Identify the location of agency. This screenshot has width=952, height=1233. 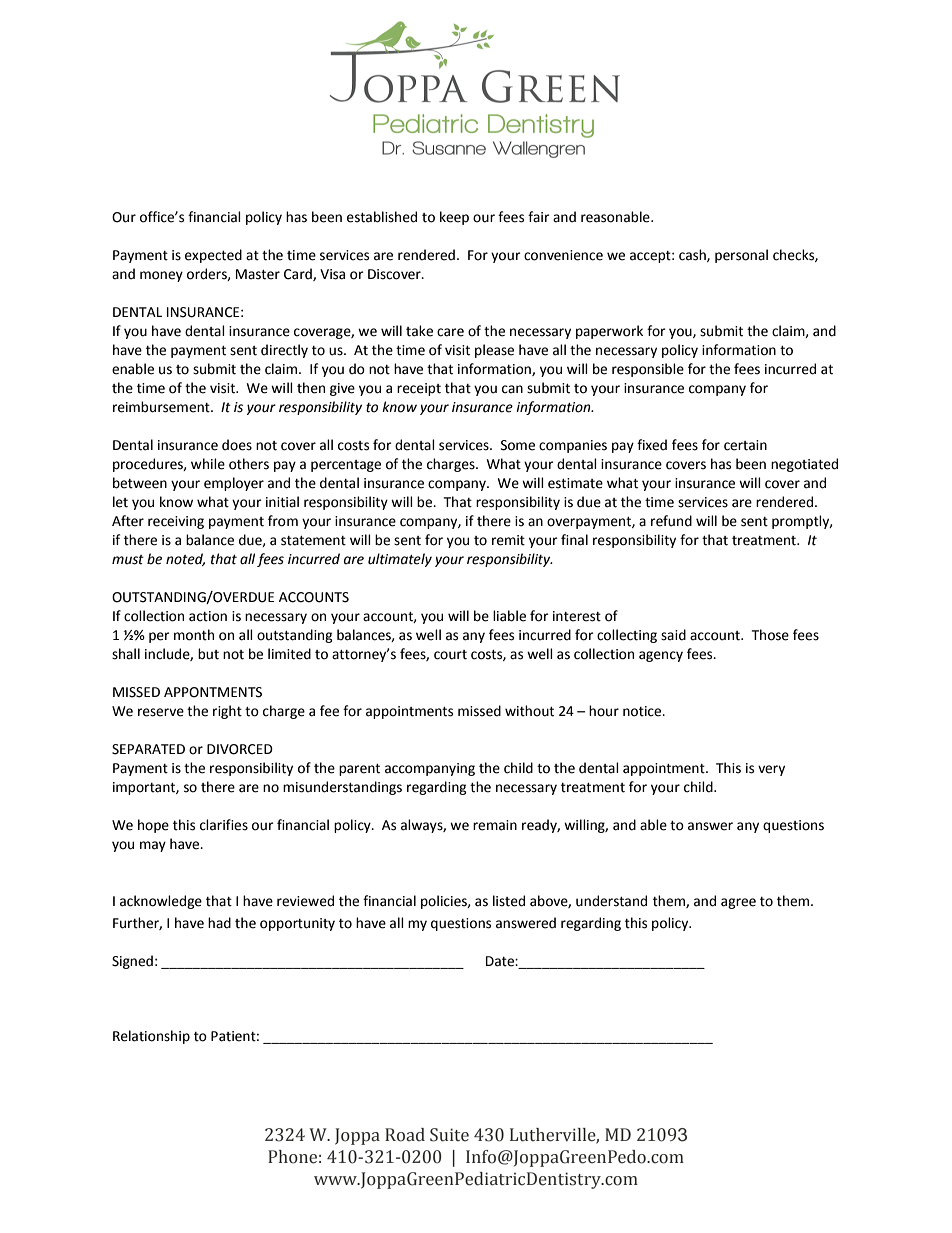
(661, 656).
